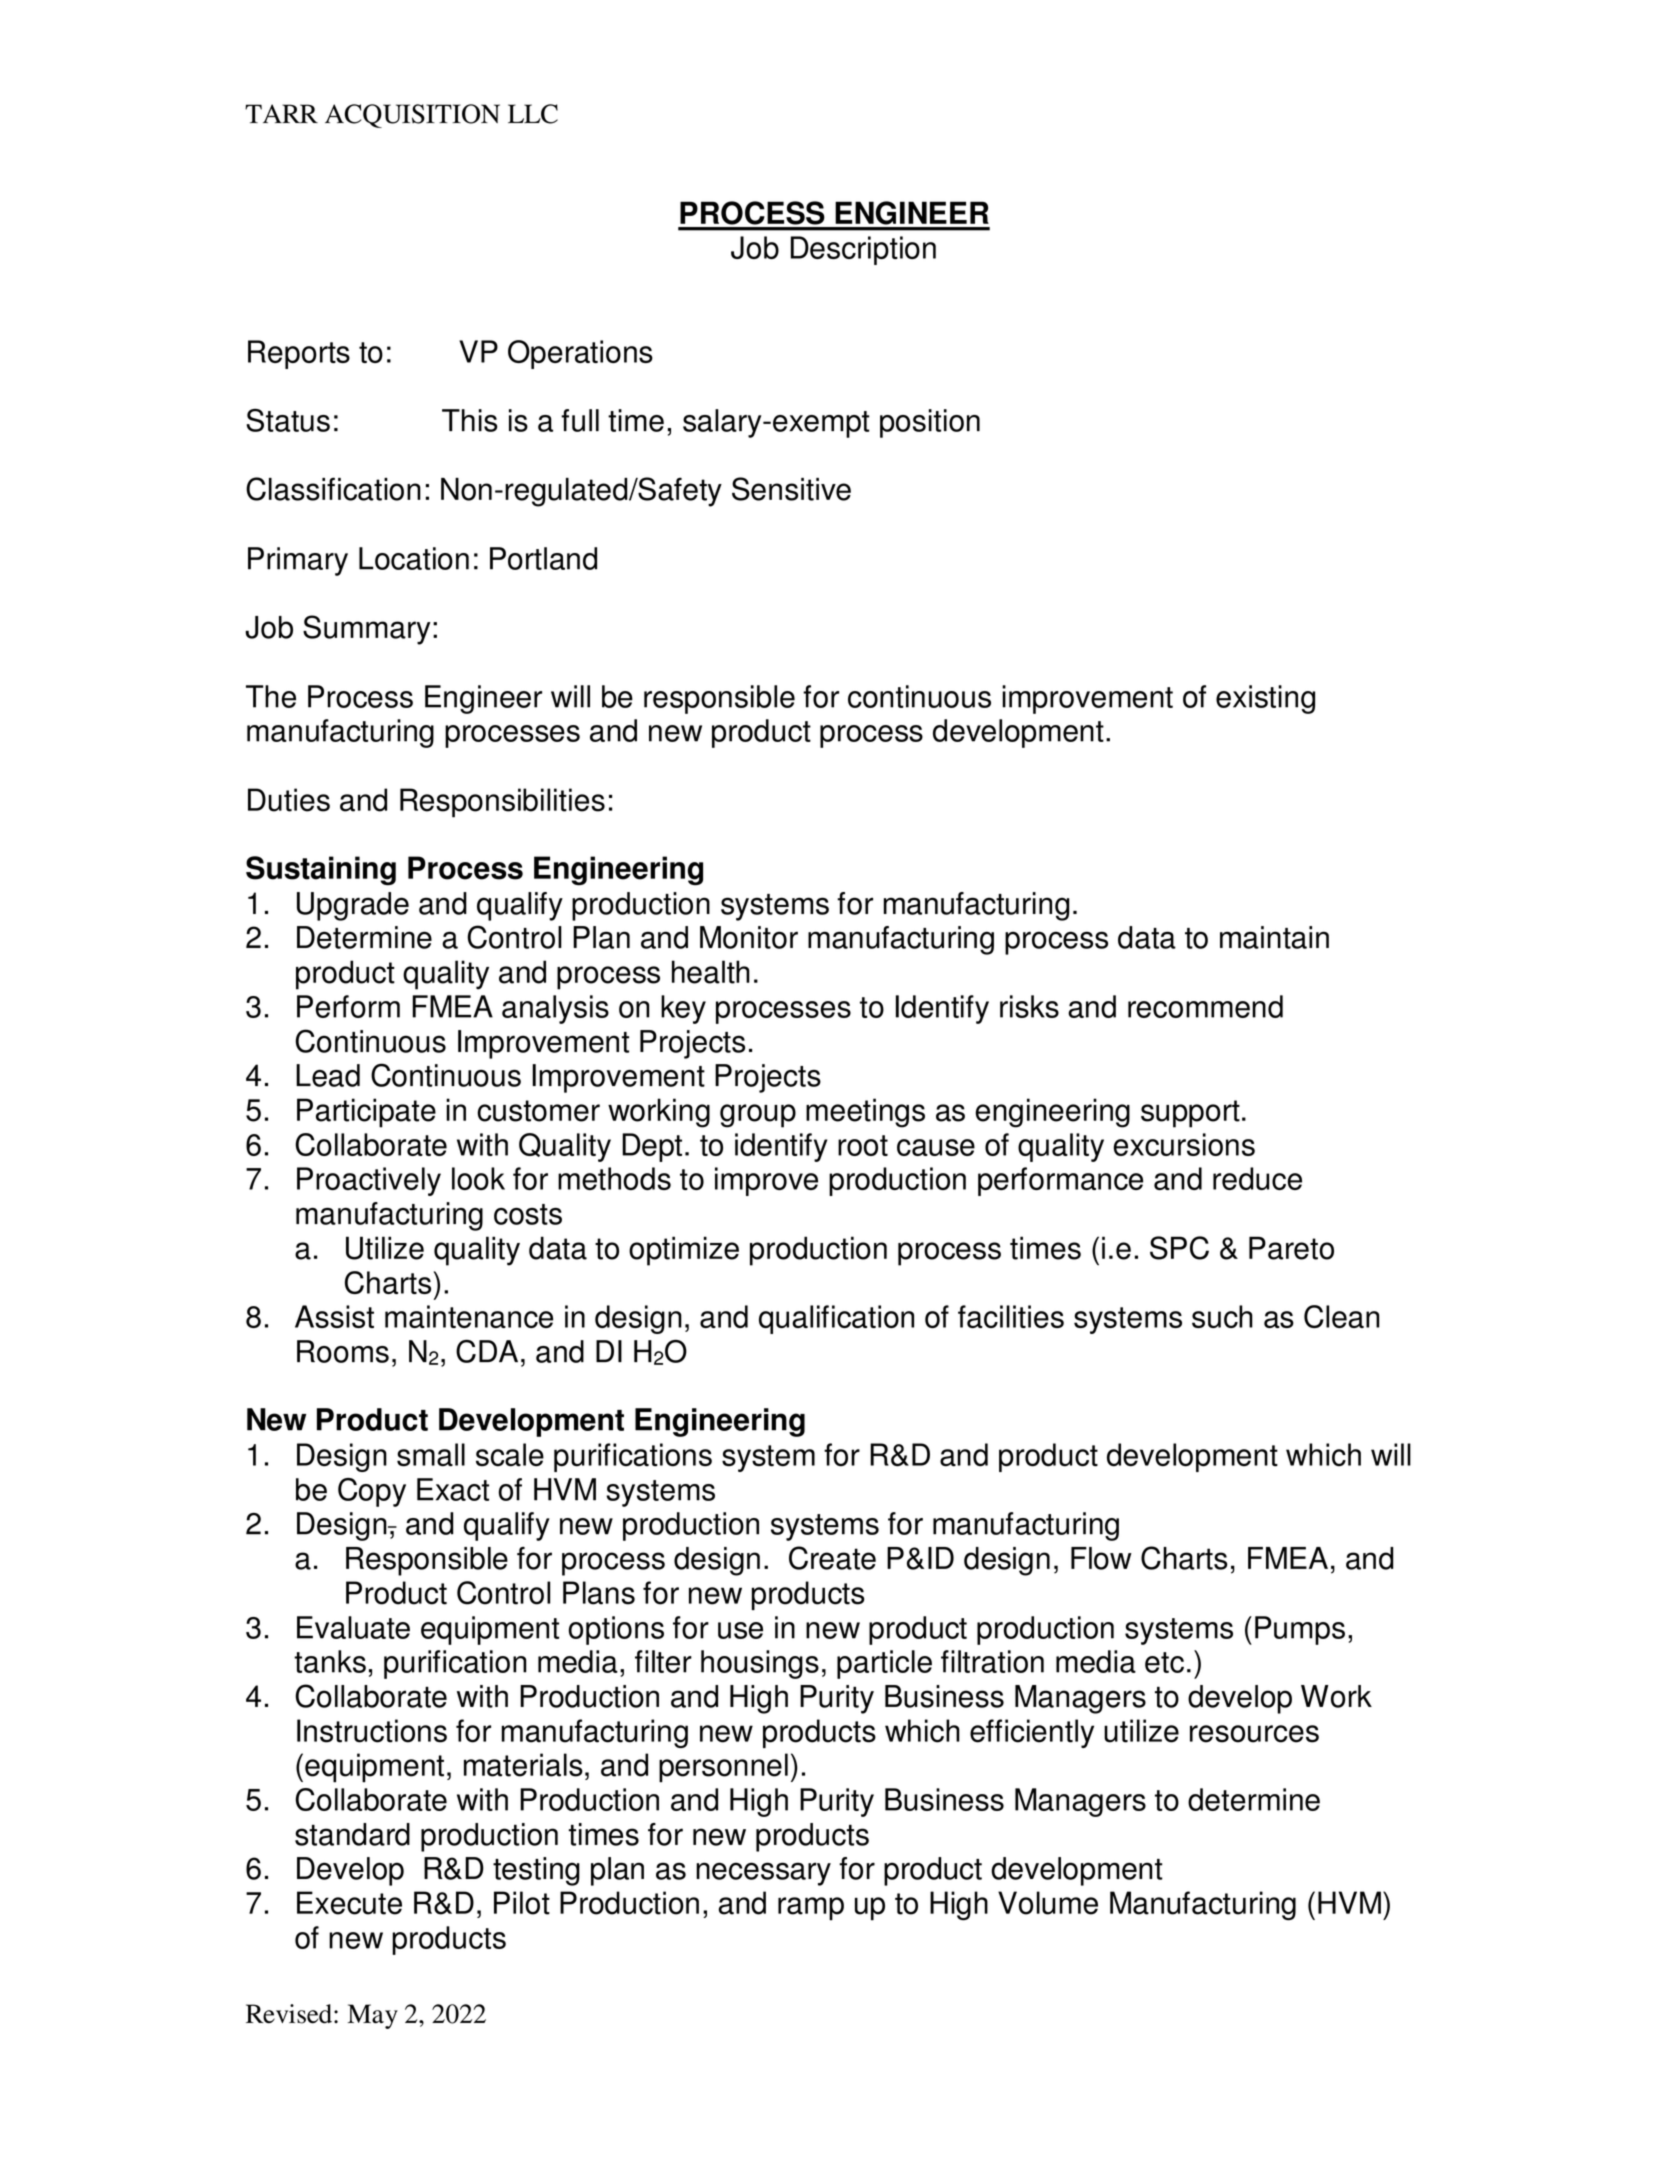  I want to click on SPC, so click(1179, 1248).
